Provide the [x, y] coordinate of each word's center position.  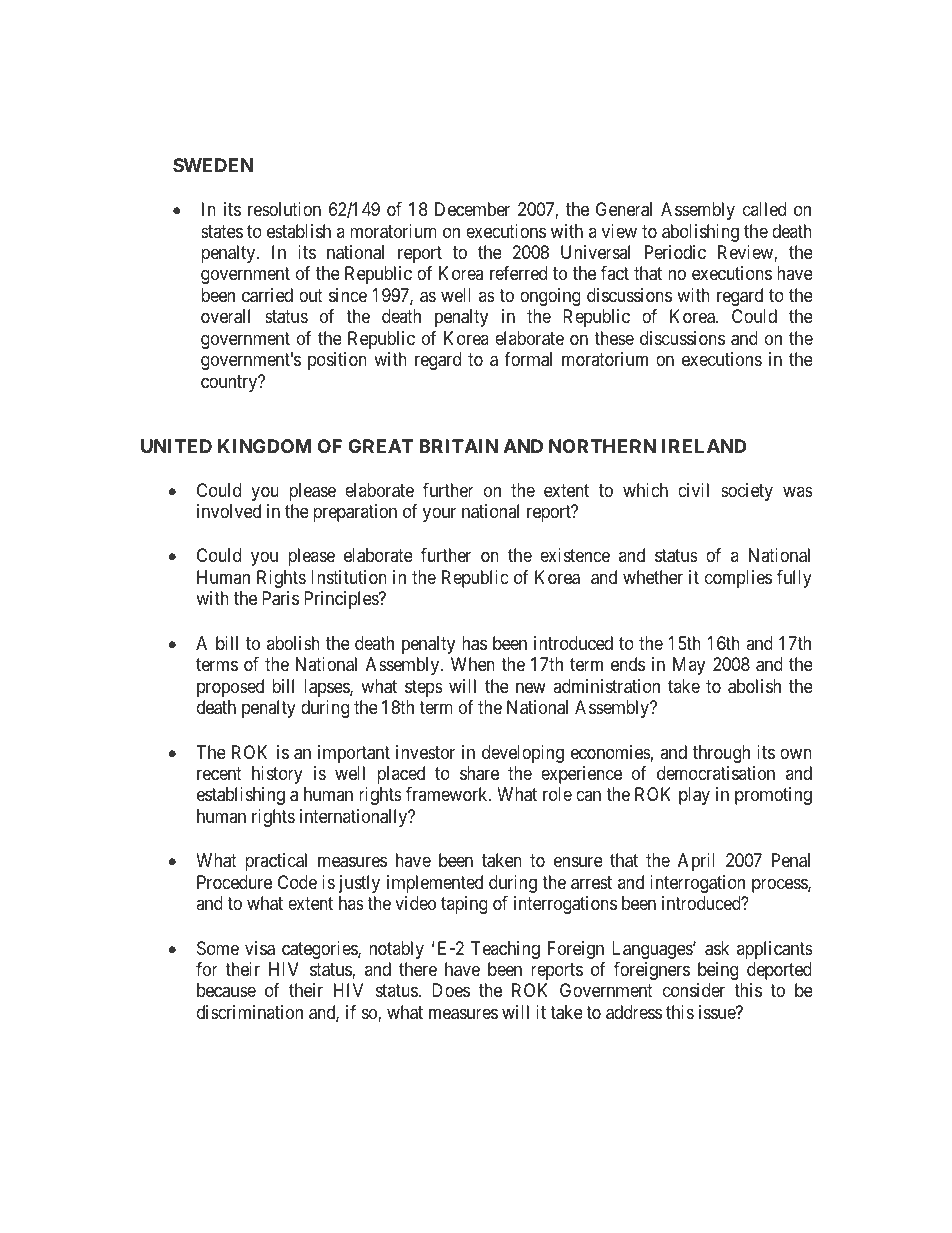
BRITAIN [458, 446]
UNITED [176, 446]
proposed [230, 688]
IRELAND [704, 446]
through [721, 754]
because [226, 990]
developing [523, 754]
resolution [284, 209]
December [472, 209]
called [764, 209]
